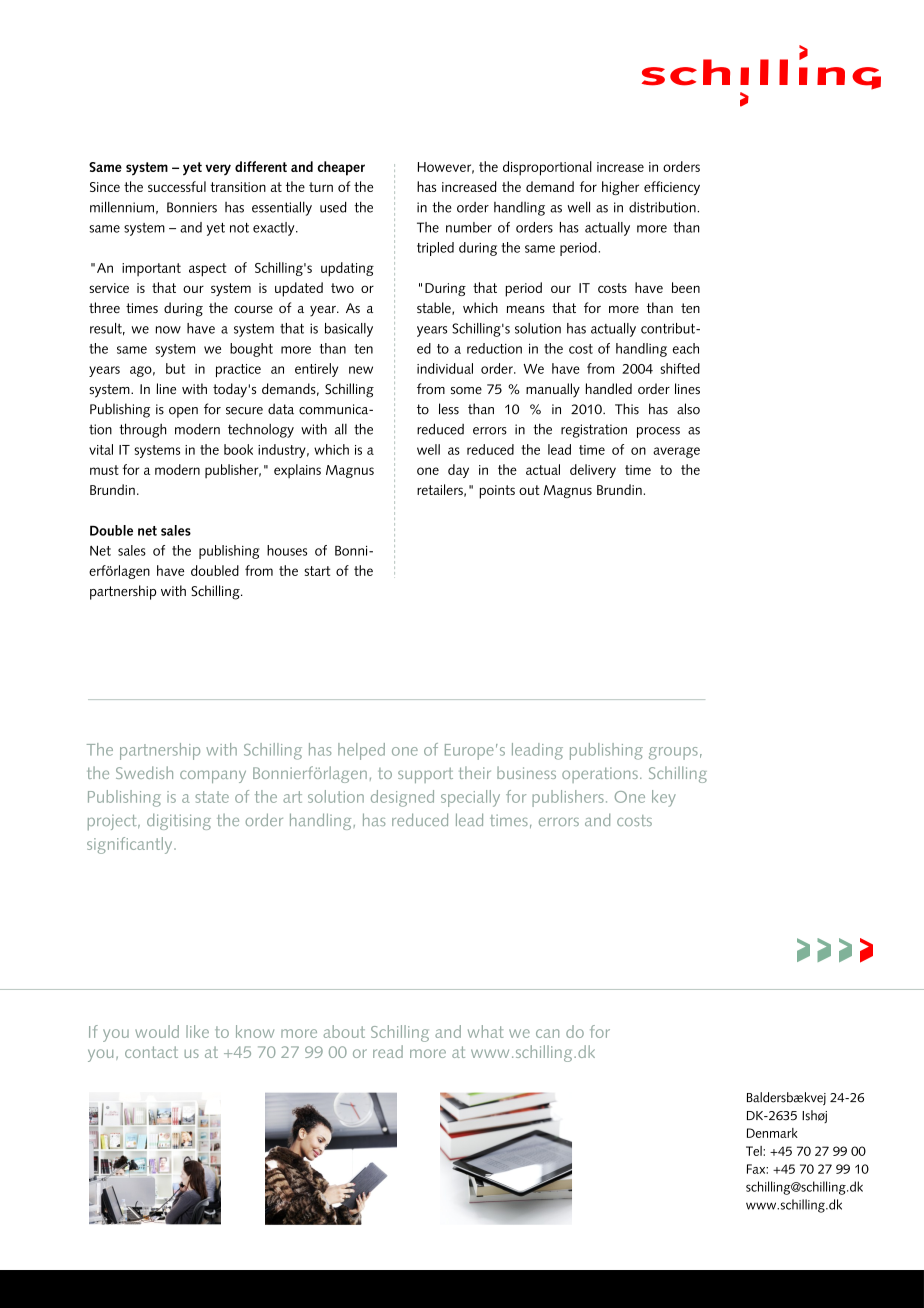 The width and height of the screenshot is (924, 1308). What do you see at coordinates (497, 492) in the screenshot?
I see `points` at bounding box center [497, 492].
